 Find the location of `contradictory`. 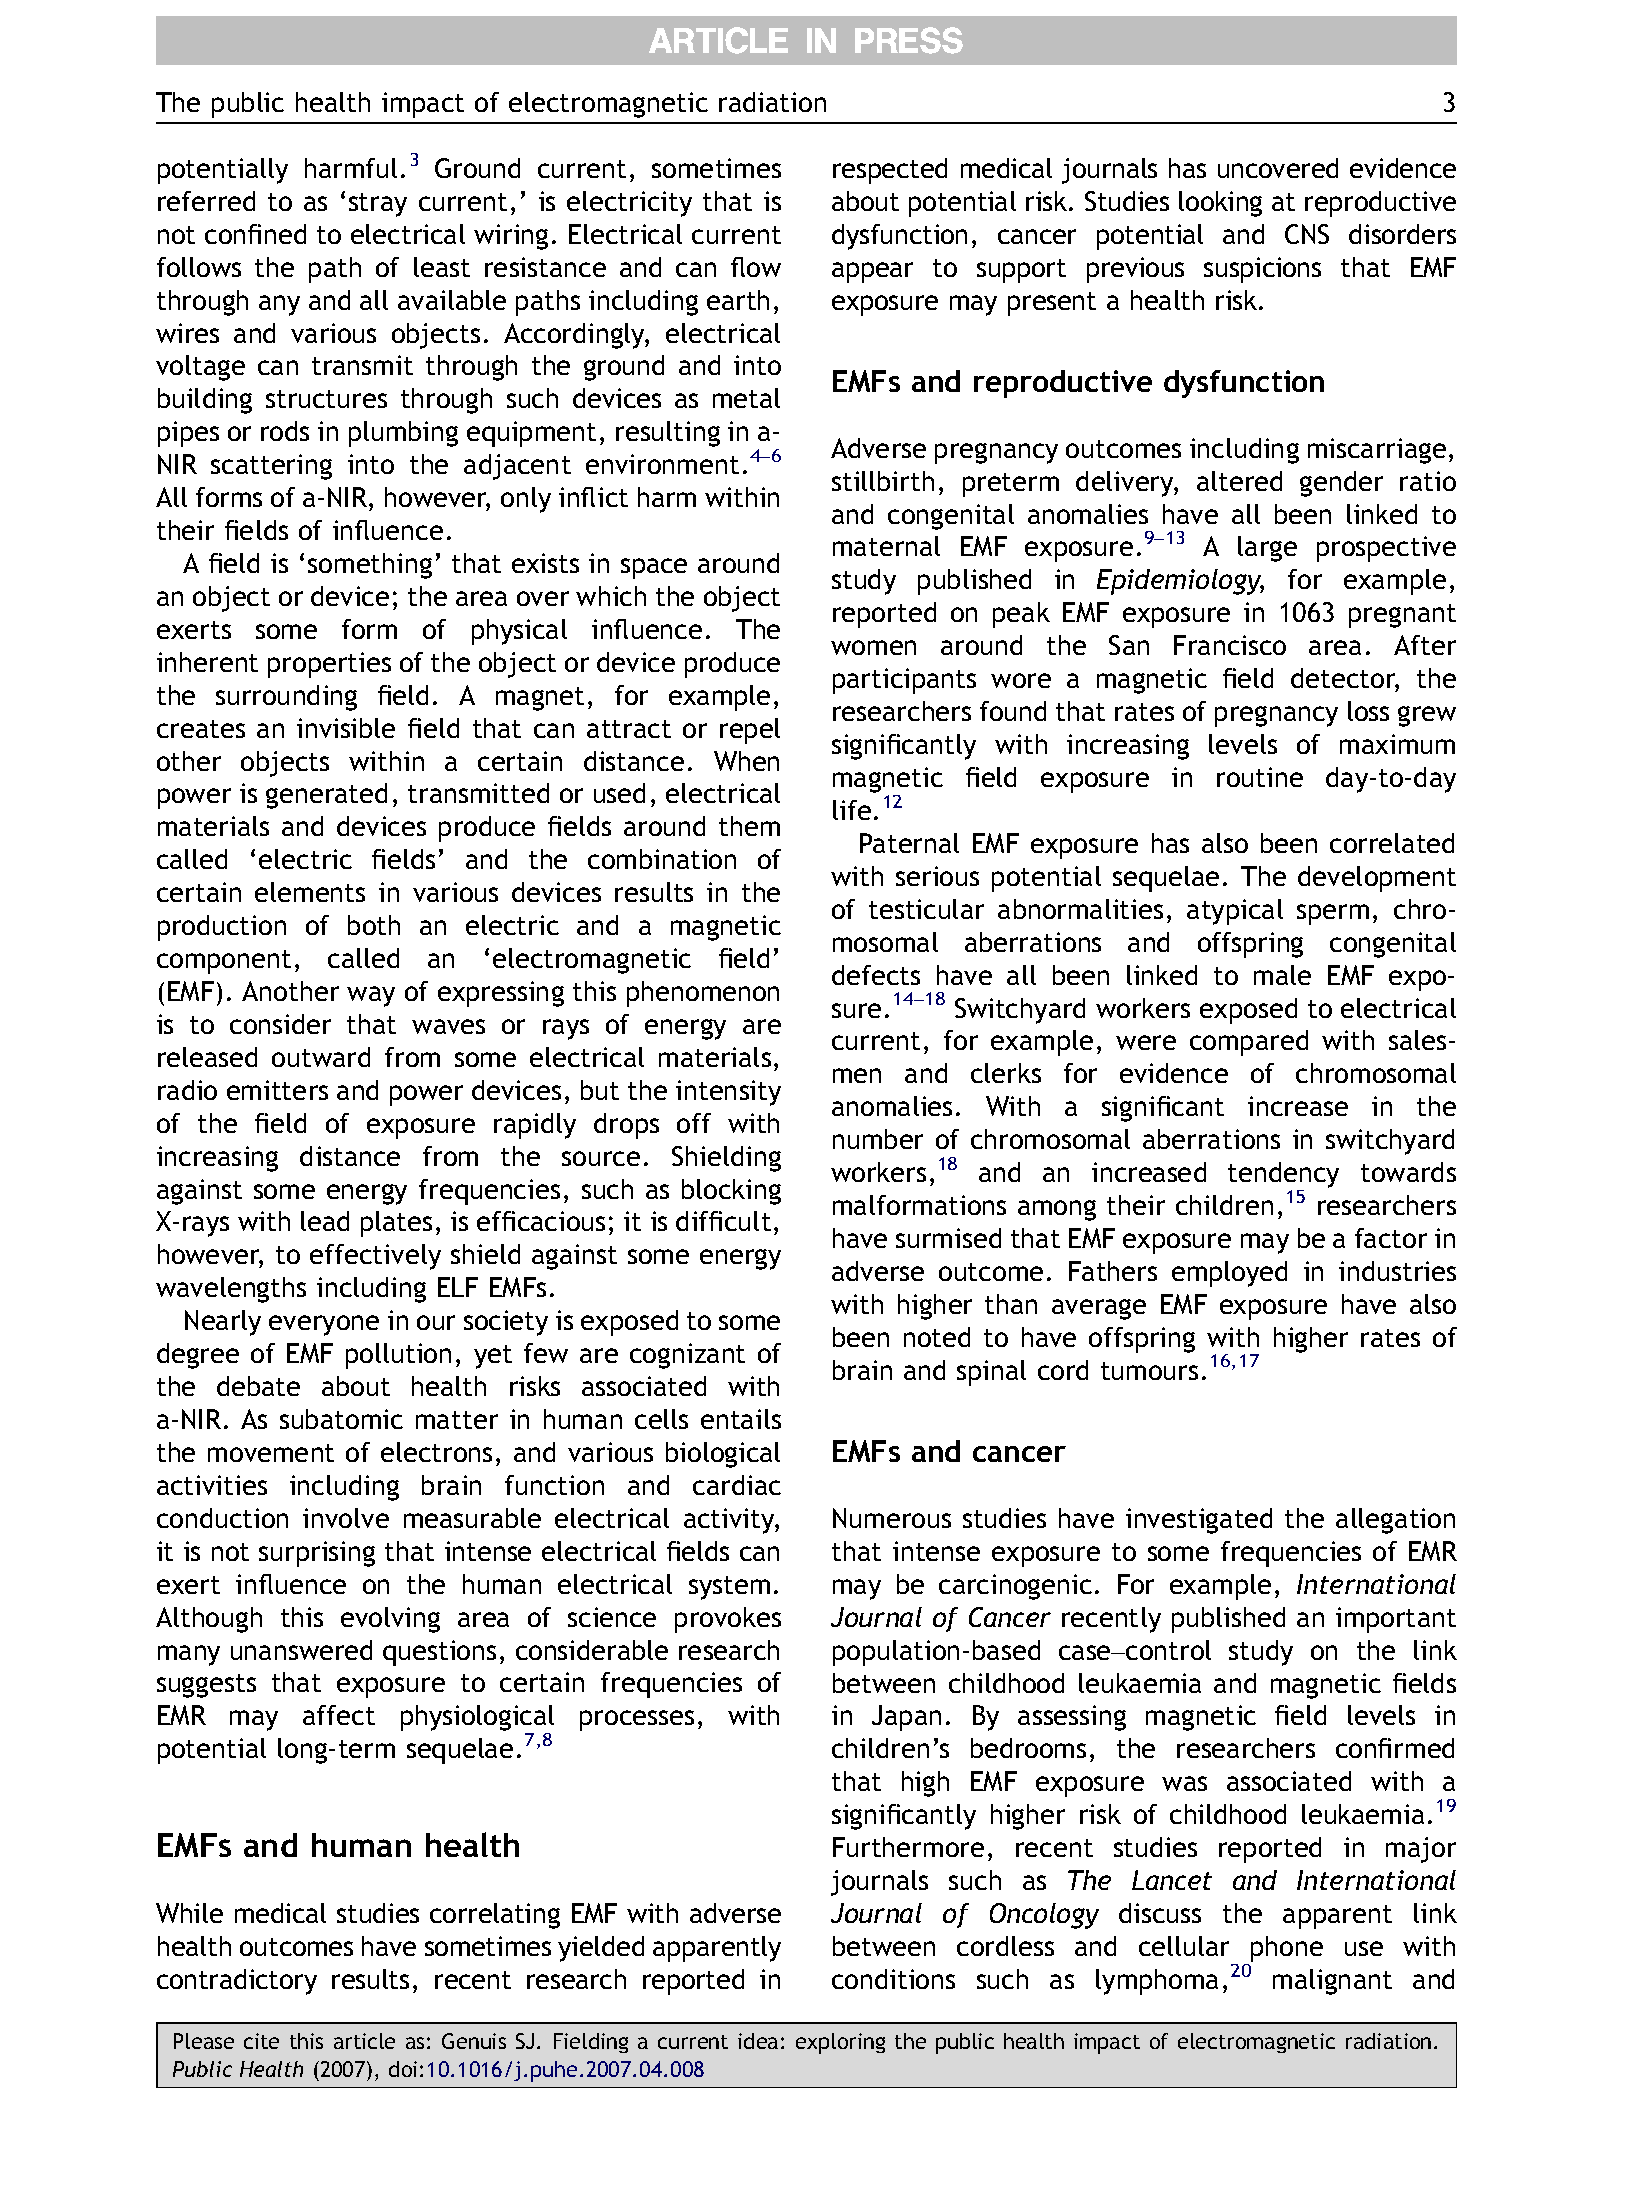

contradictory is located at coordinates (237, 1982).
